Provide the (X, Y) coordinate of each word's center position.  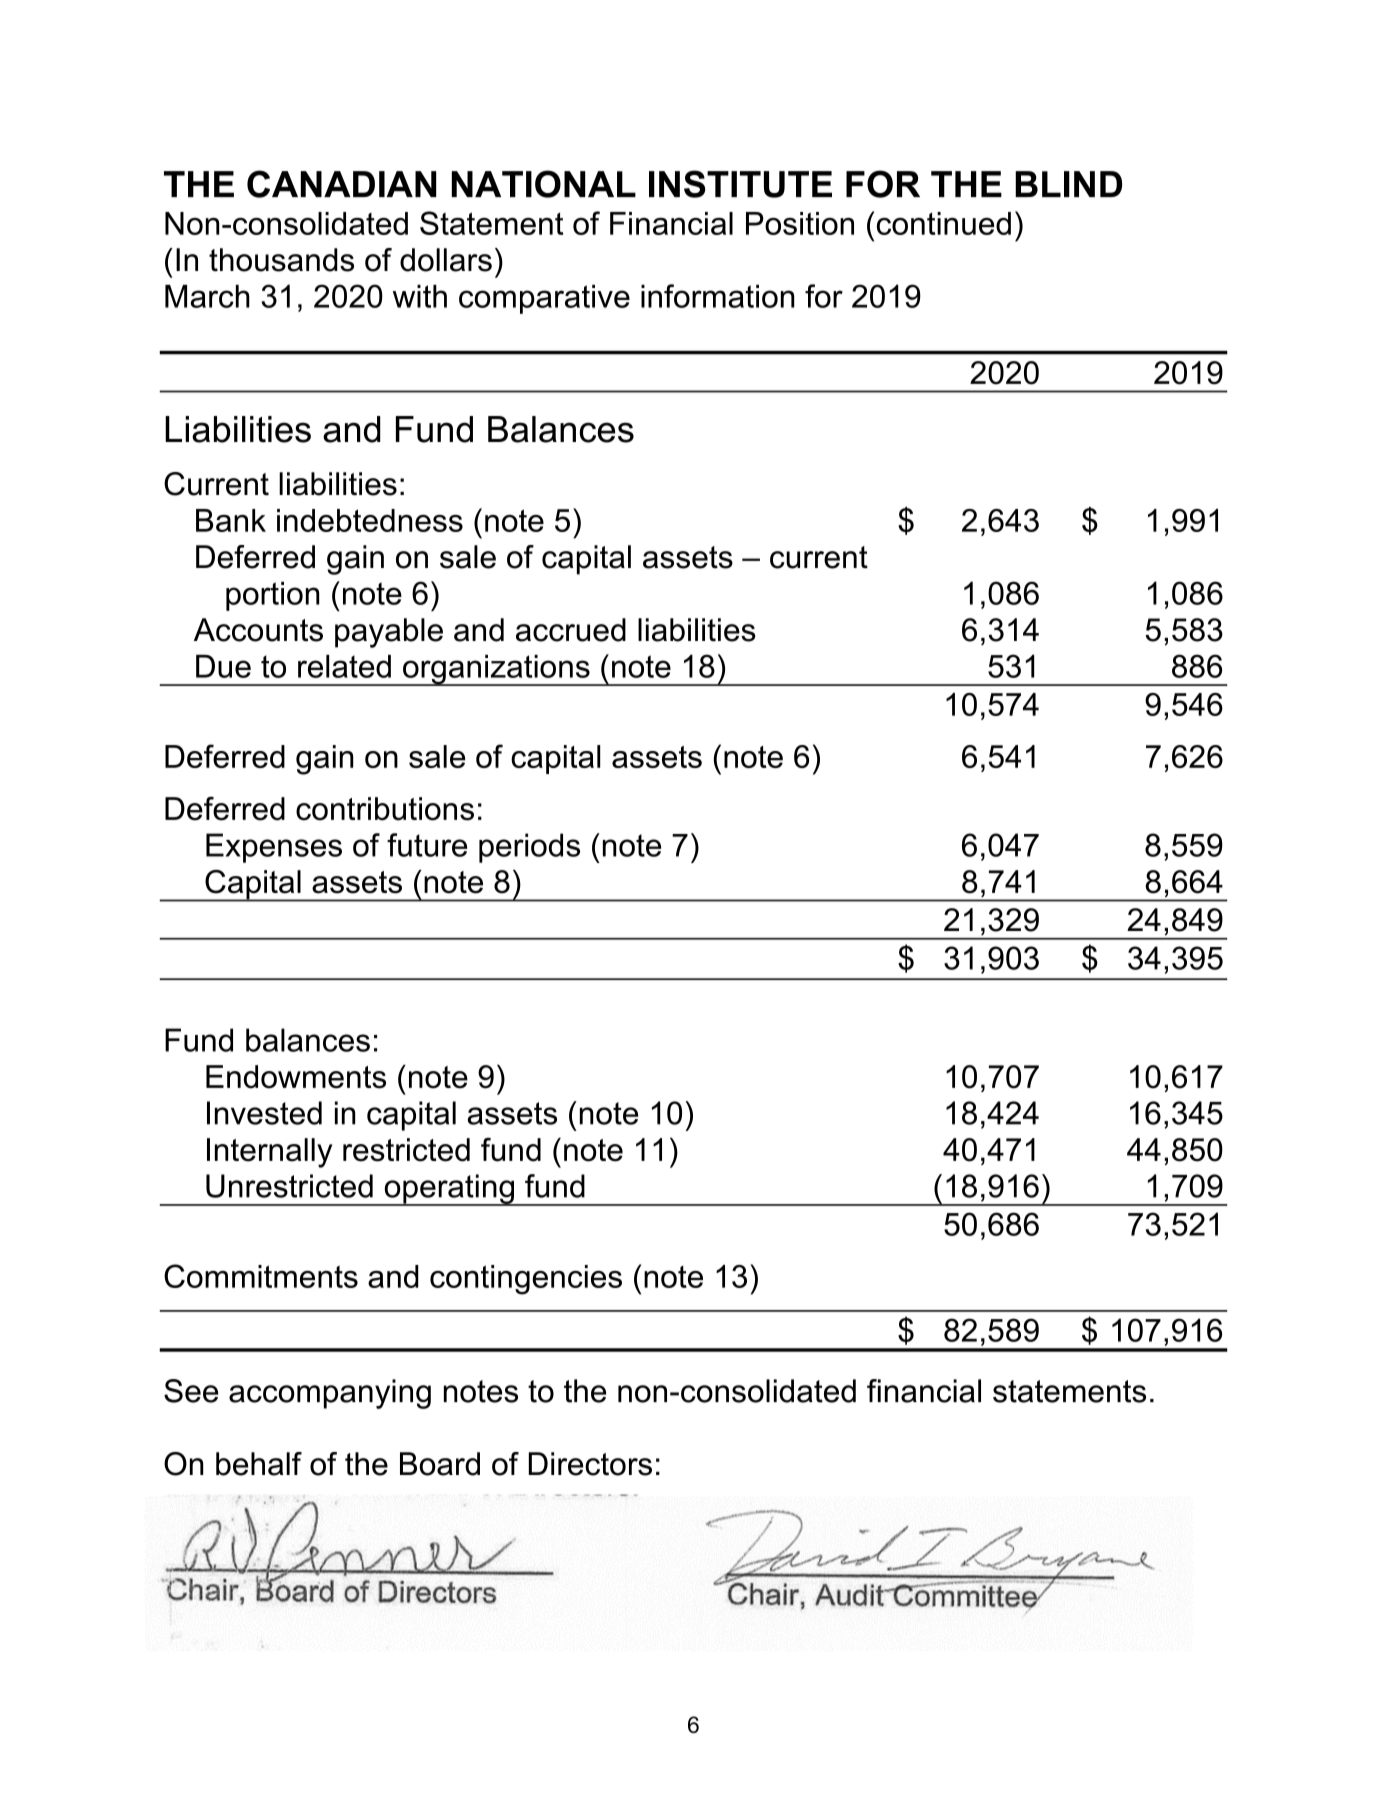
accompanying (330, 1394)
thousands (281, 260)
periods (529, 848)
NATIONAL (544, 184)
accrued (571, 630)
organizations (496, 670)
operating (449, 1190)
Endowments (296, 1077)
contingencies (526, 1280)
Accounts (258, 630)
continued (944, 223)
